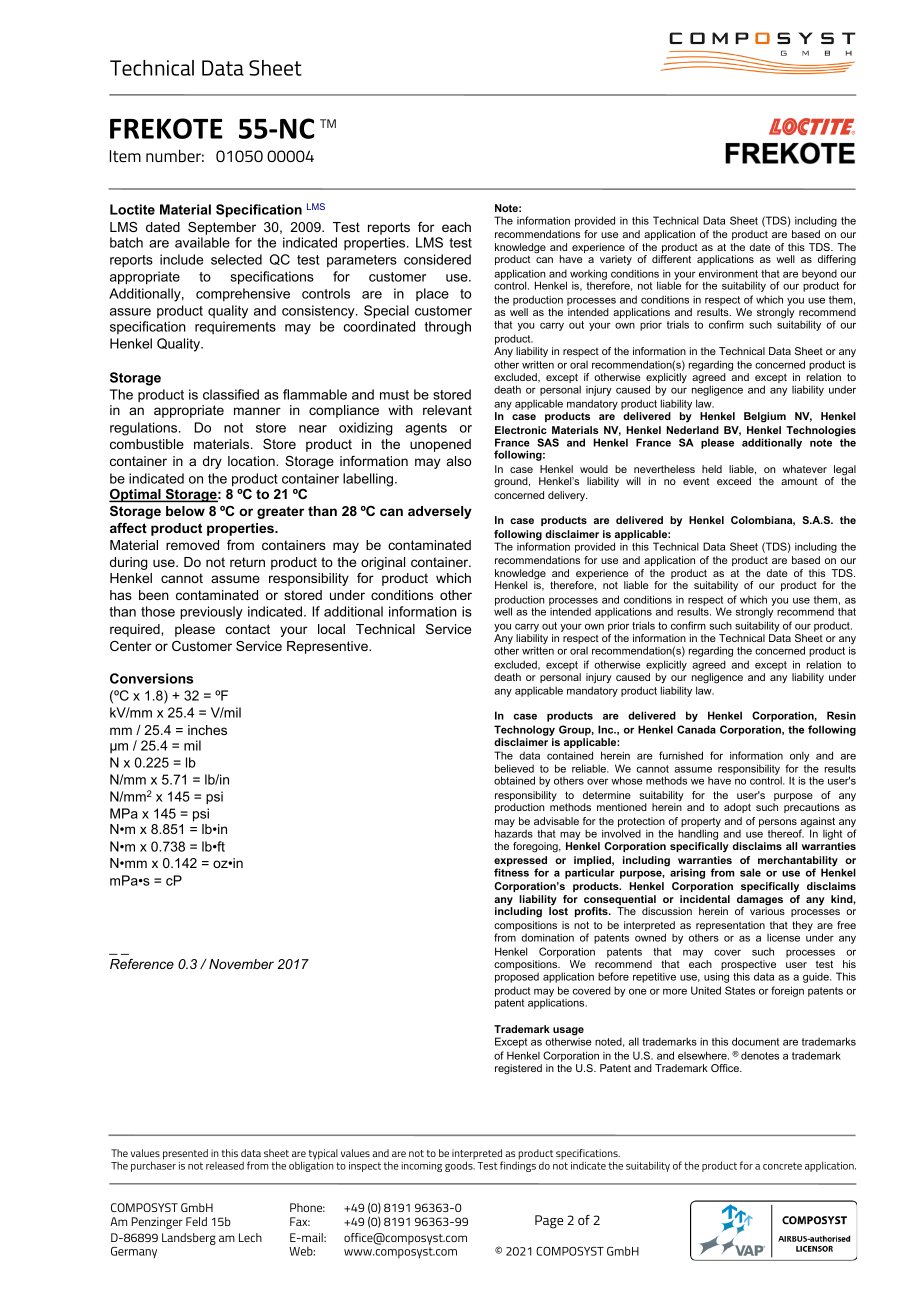 The image size is (924, 1307). Describe the element at coordinates (748, 966) in the screenshot. I see `prospective` at that location.
